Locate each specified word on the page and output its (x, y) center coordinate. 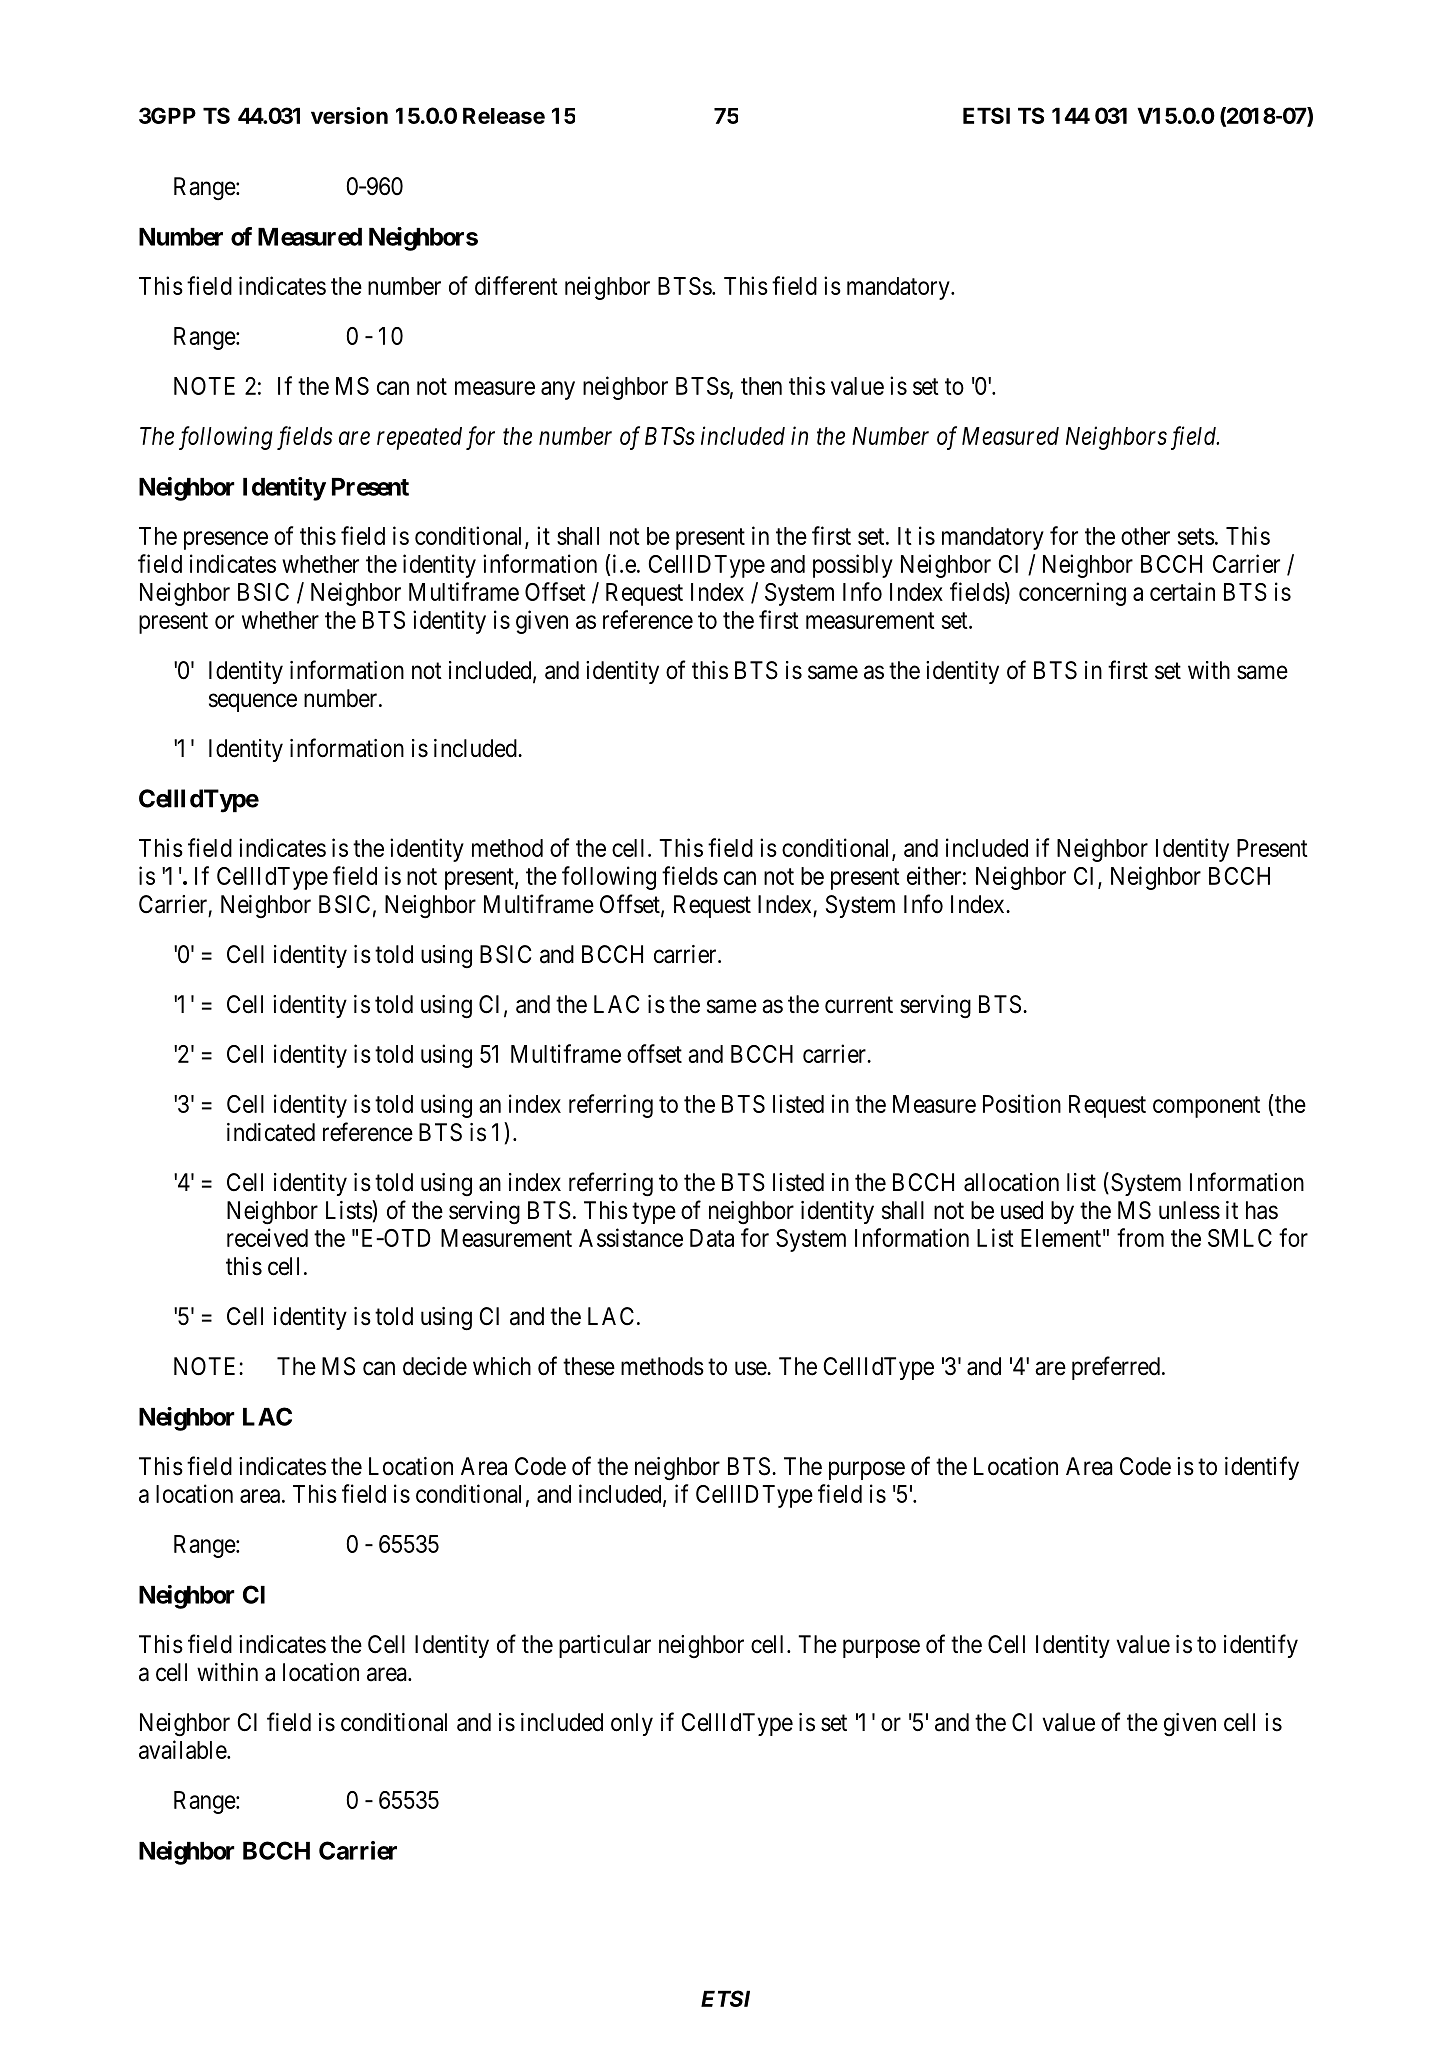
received (267, 1237)
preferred (1116, 1368)
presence (226, 540)
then (761, 386)
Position (1022, 1103)
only (632, 1724)
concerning (1072, 594)
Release (504, 115)
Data (712, 1238)
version (349, 115)
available (183, 1749)
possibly (853, 566)
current (859, 1005)
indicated (271, 1132)
